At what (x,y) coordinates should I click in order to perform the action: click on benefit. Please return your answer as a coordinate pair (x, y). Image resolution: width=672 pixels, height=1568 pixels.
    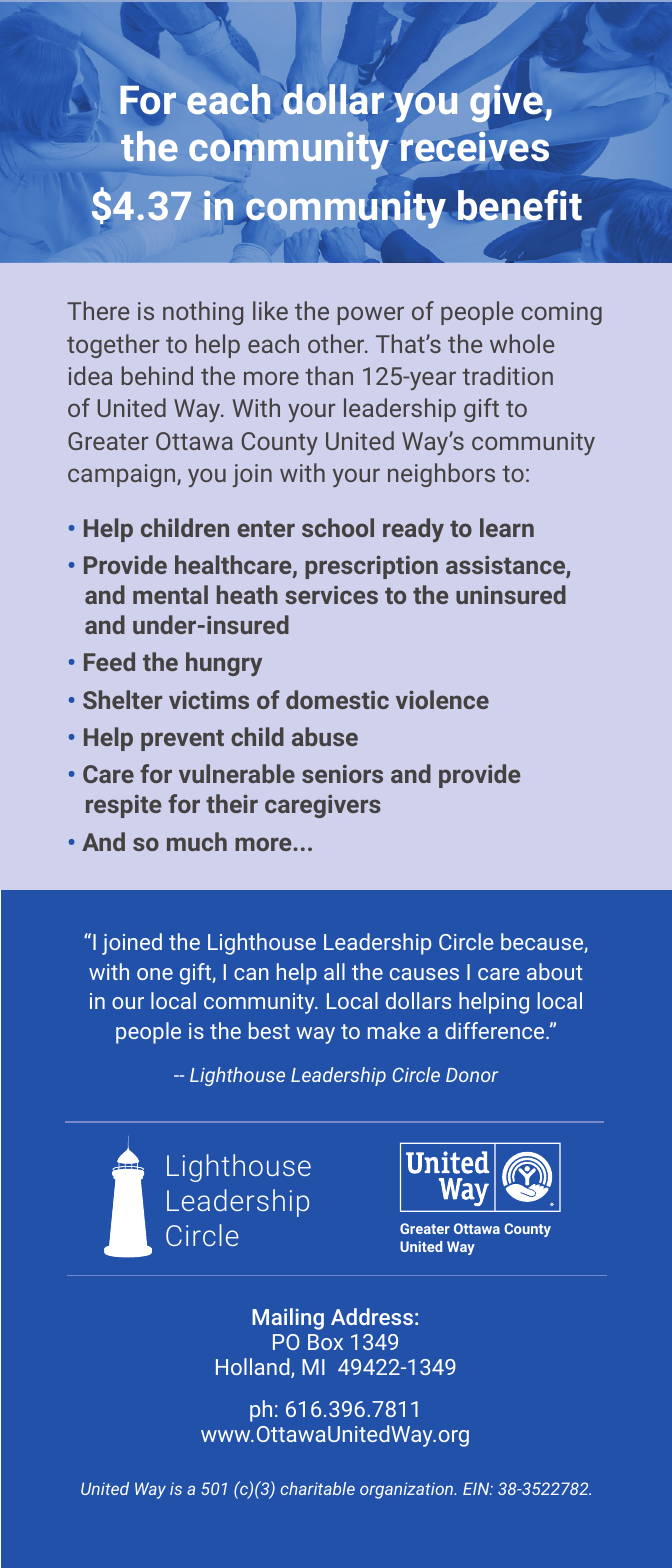
    Looking at the image, I should click on (520, 207).
